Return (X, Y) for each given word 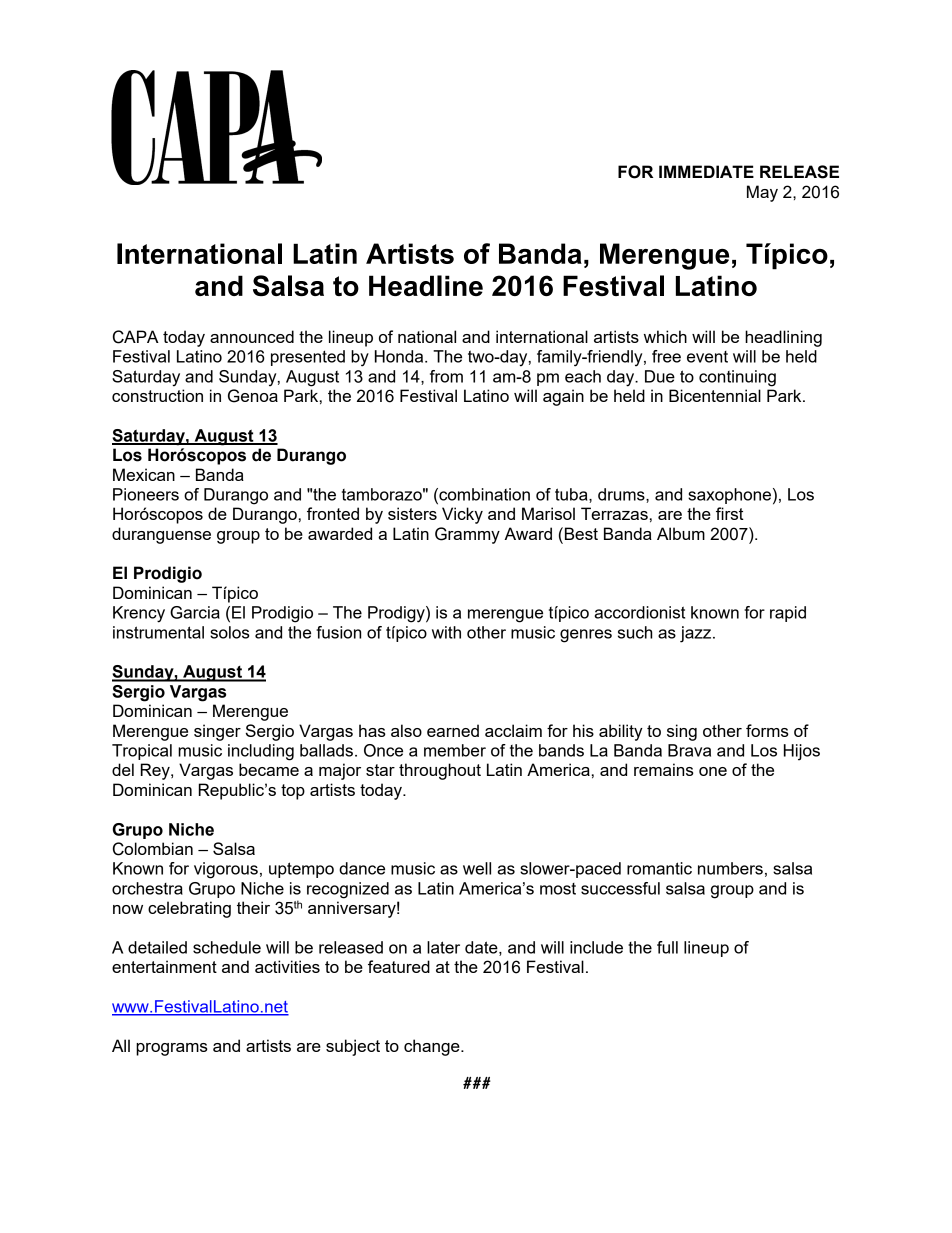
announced (252, 336)
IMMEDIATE (706, 171)
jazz (697, 634)
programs (172, 1049)
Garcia (195, 612)
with (446, 632)
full (667, 947)
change (433, 1047)
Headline (426, 285)
